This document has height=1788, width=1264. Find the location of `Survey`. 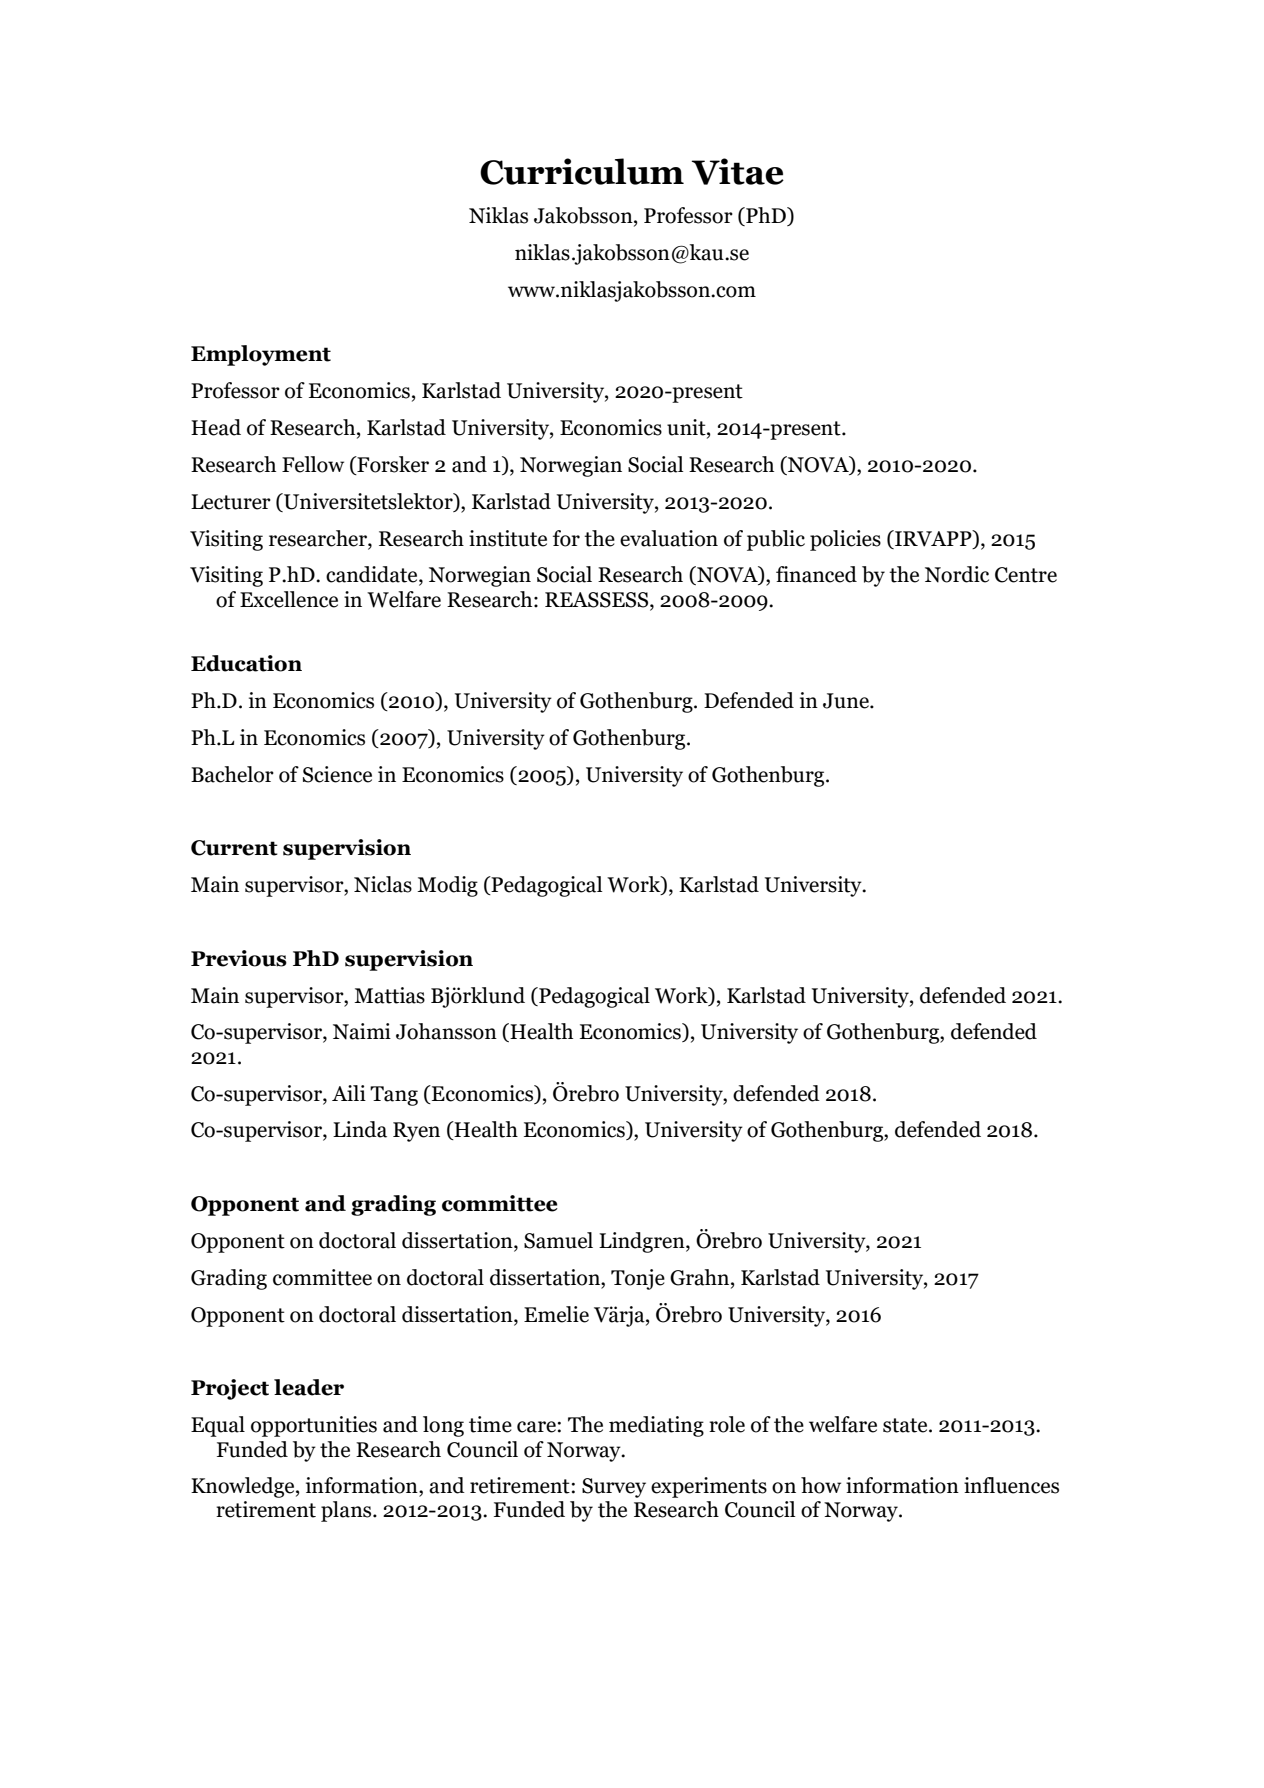

Survey is located at coordinates (614, 1488).
